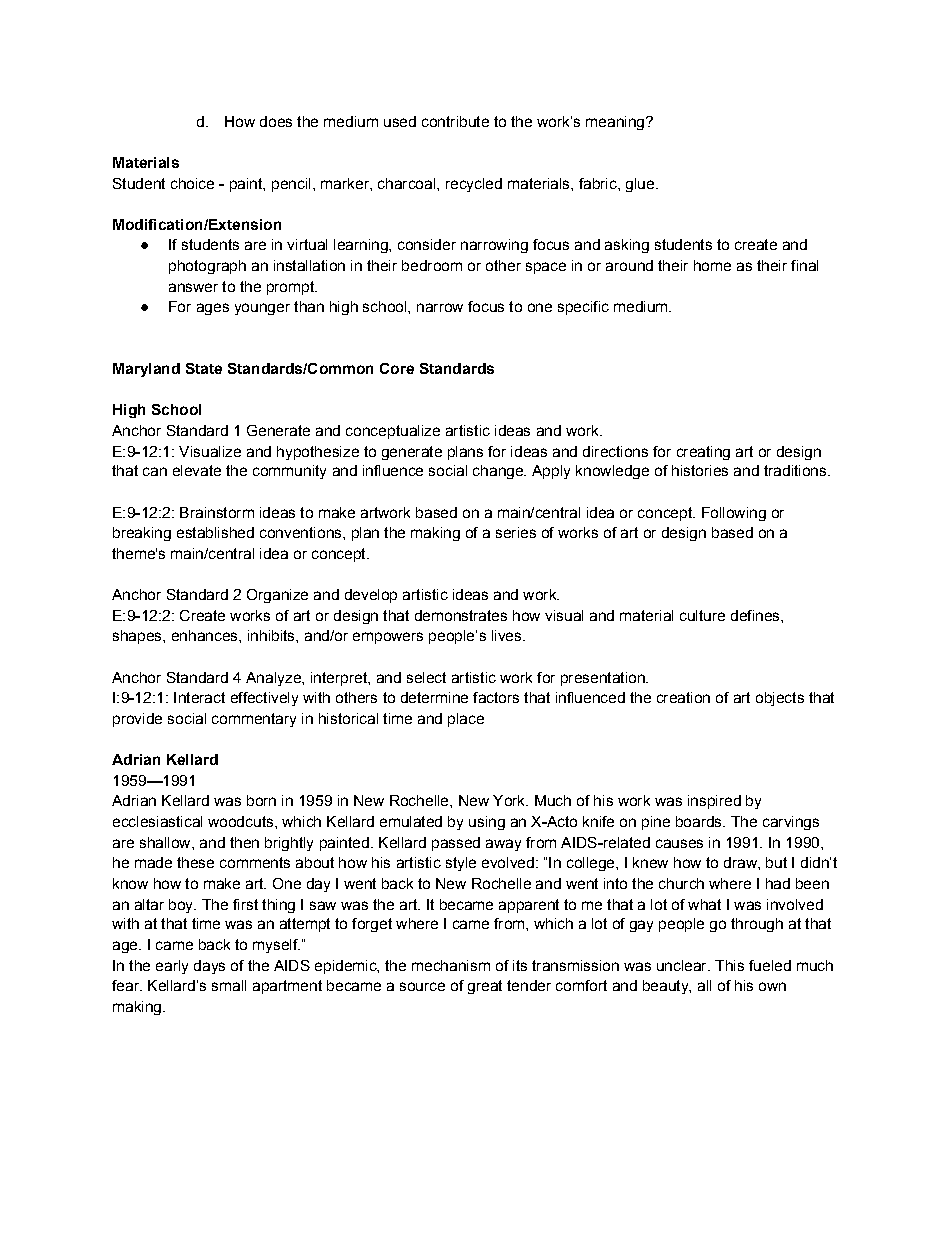 The width and height of the page is (952, 1233). Describe the element at coordinates (432, 265) in the page. I see `bedroom` at that location.
